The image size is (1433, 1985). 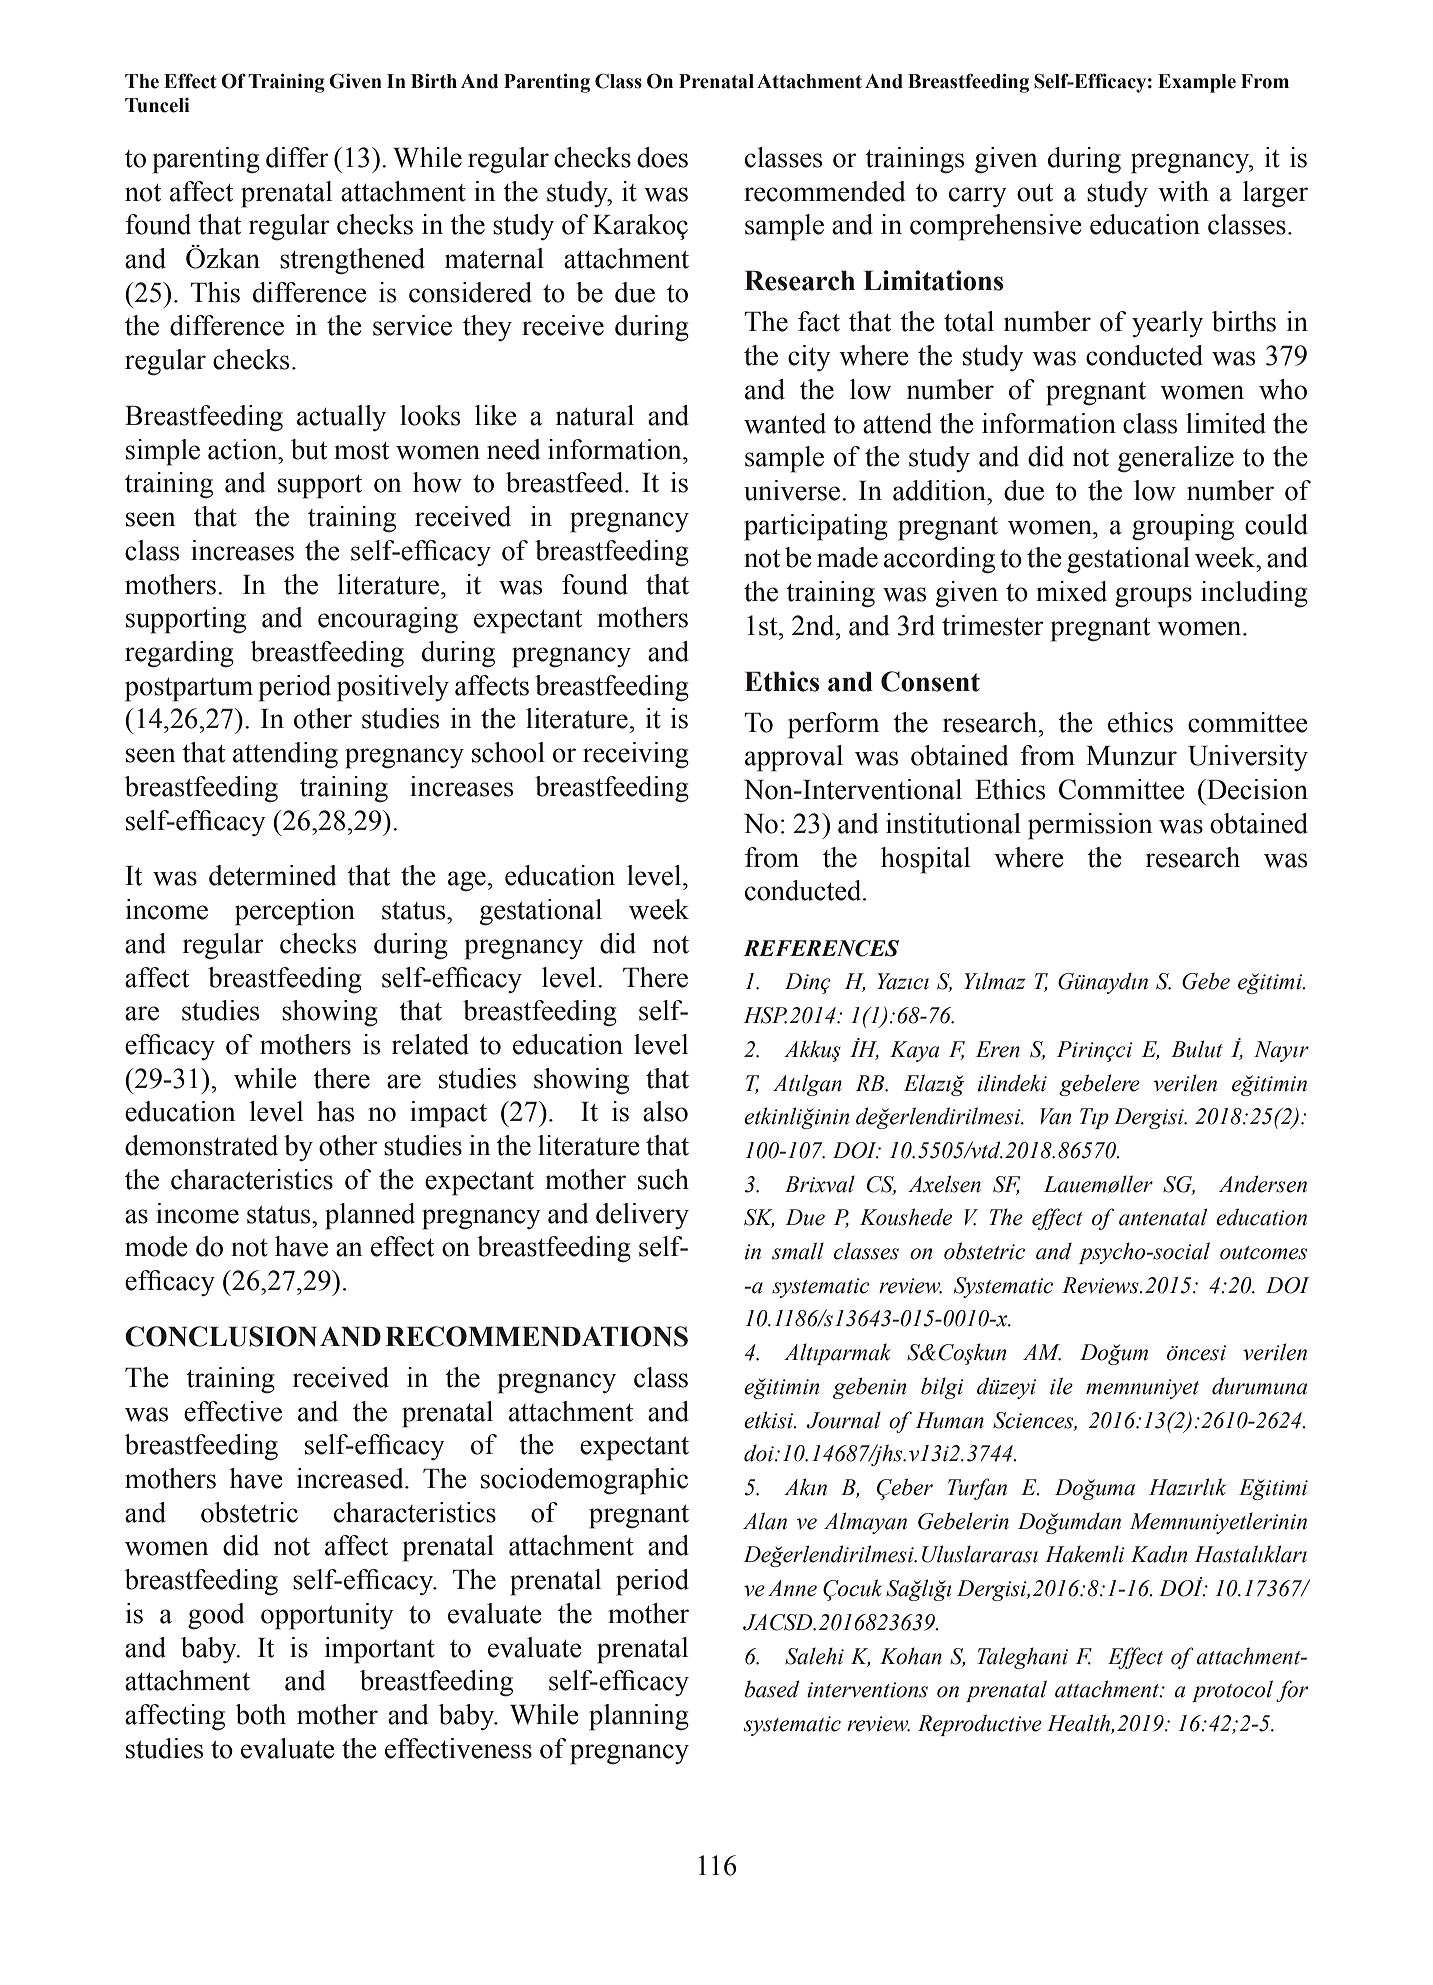 I want to click on strengthened, so click(x=352, y=261).
